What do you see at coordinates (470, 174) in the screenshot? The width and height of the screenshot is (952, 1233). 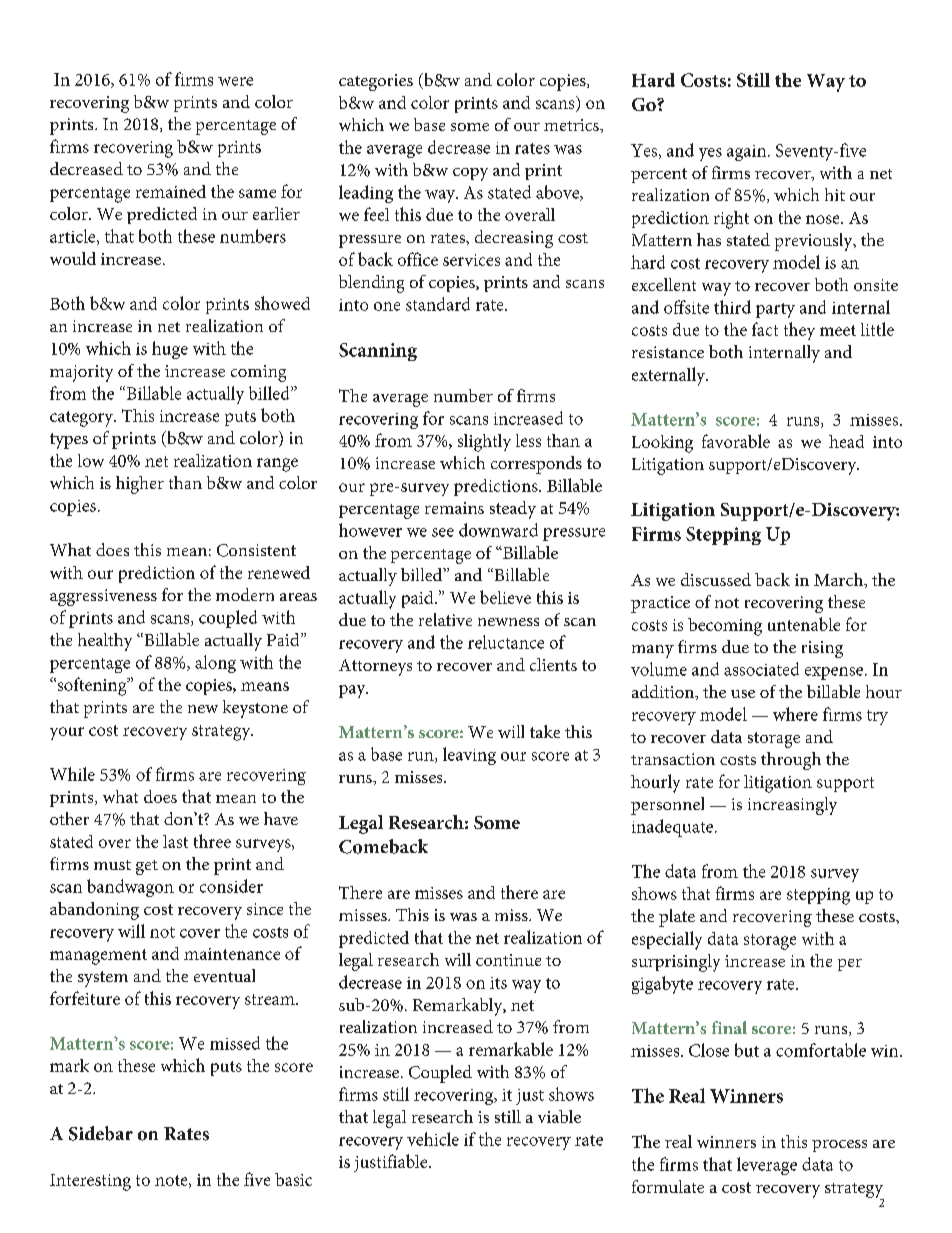 I see `copy` at bounding box center [470, 174].
